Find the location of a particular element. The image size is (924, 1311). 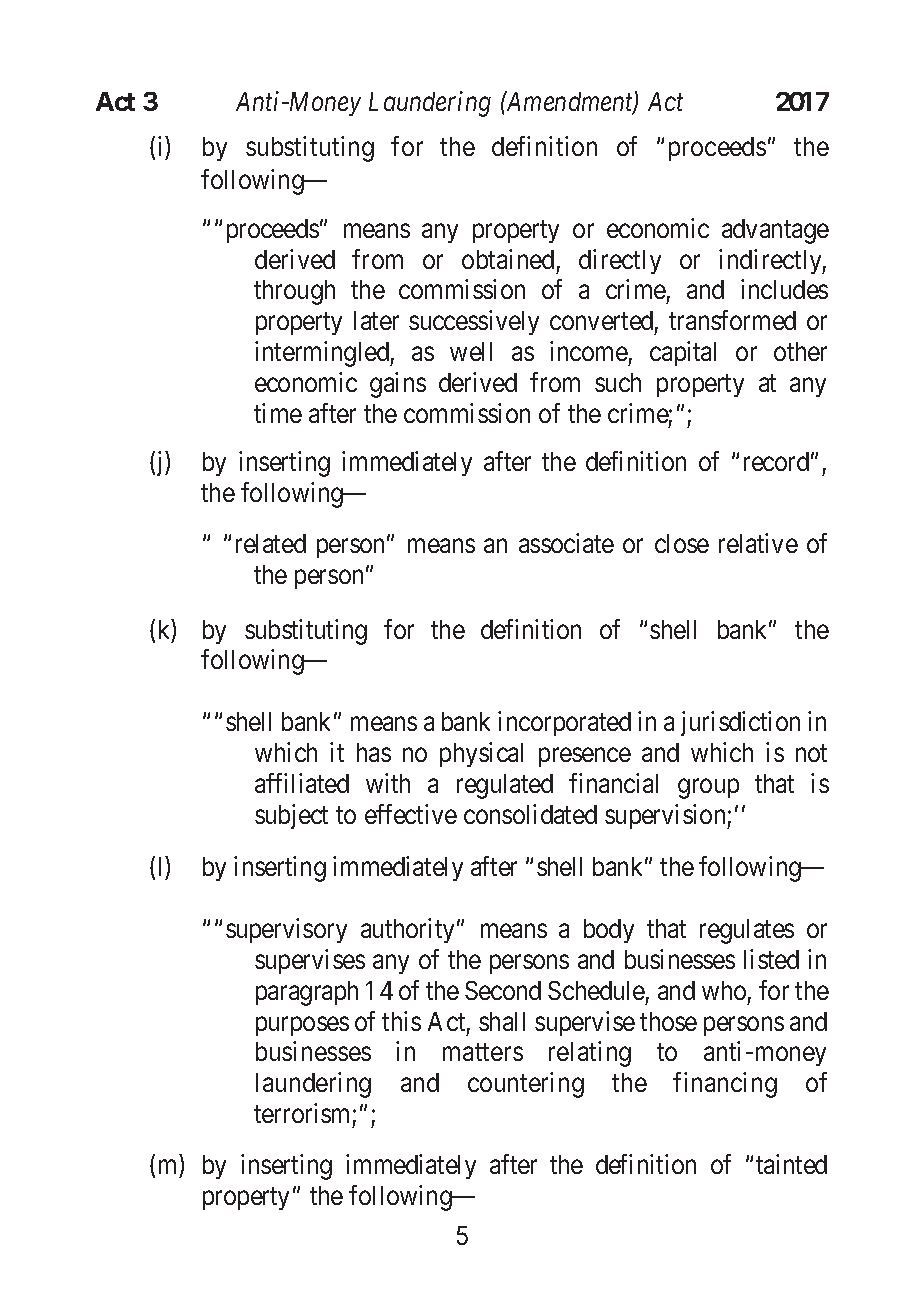

through is located at coordinates (294, 292).
